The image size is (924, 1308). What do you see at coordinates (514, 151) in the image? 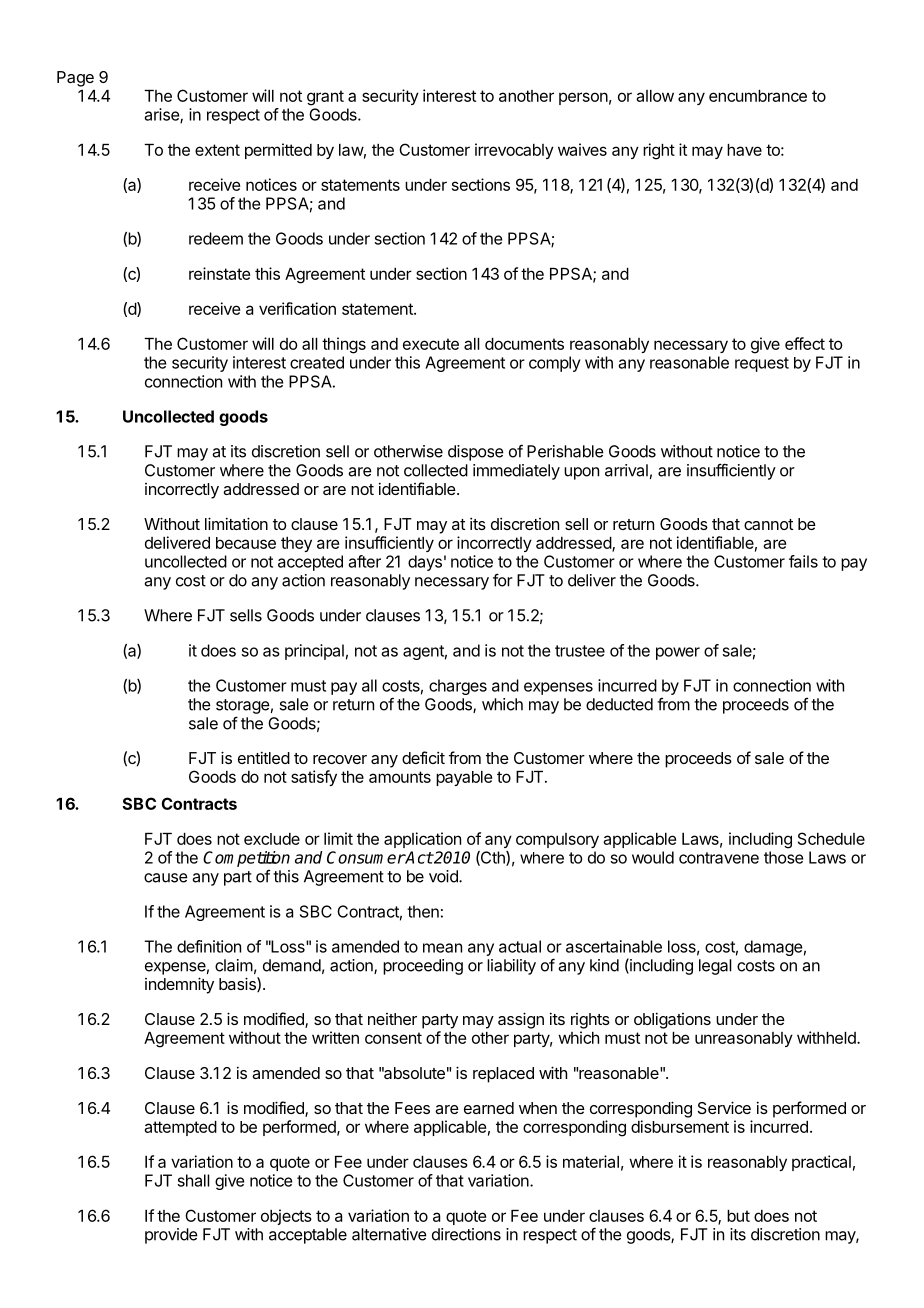
I see `irrevocably` at bounding box center [514, 151].
